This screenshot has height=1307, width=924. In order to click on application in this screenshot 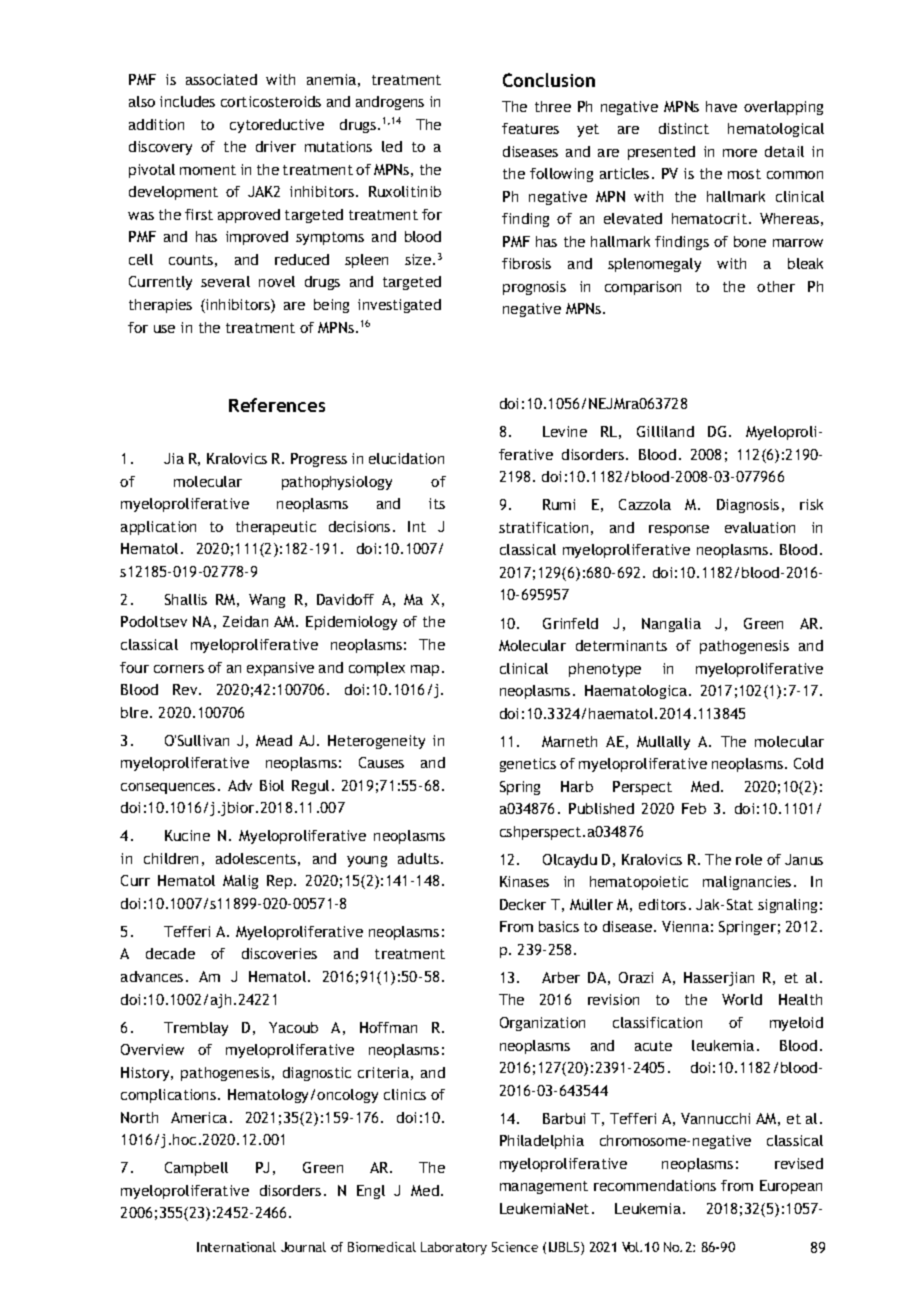, I will do `click(158, 528)`.
